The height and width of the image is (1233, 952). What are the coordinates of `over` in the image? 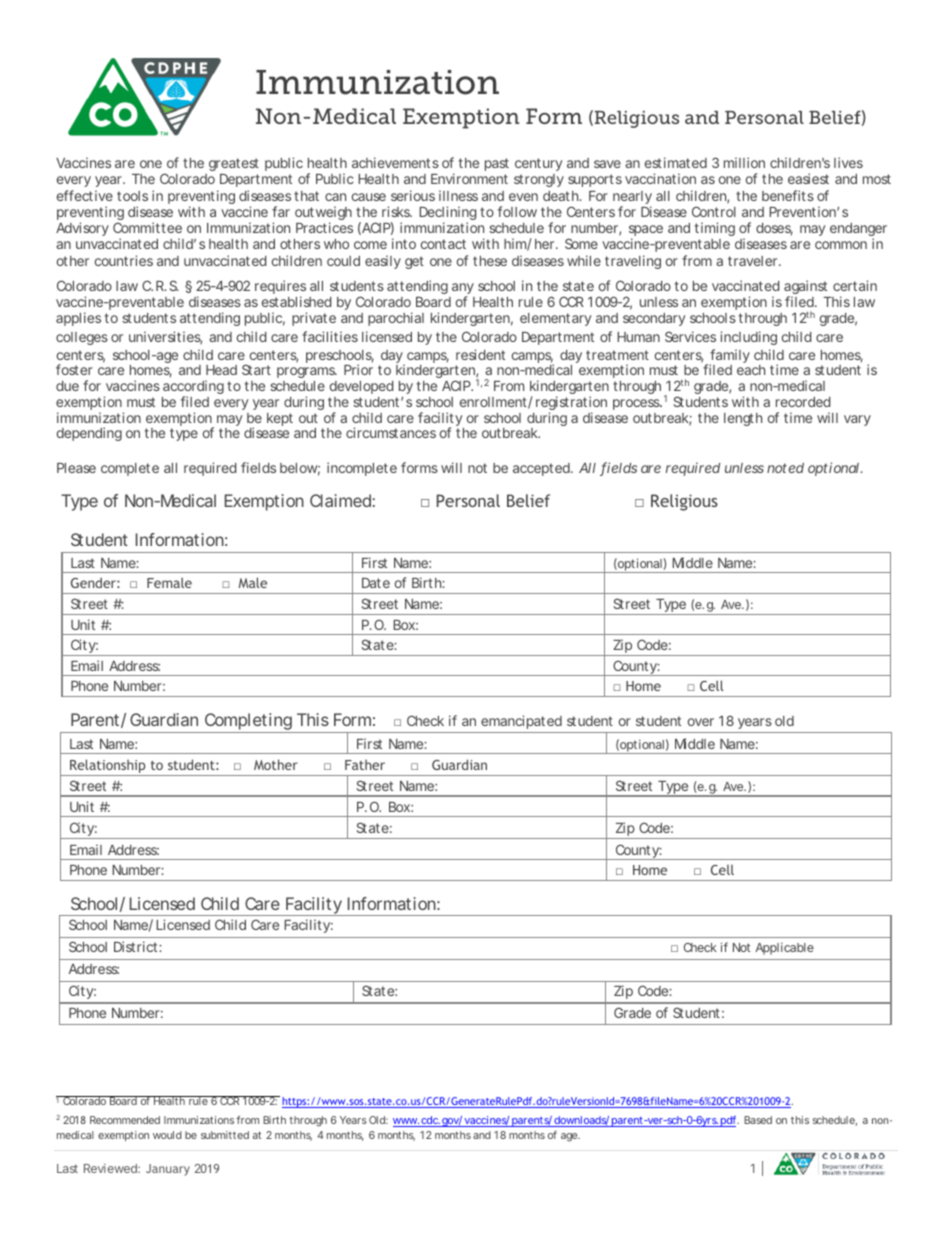 It's located at (701, 722).
